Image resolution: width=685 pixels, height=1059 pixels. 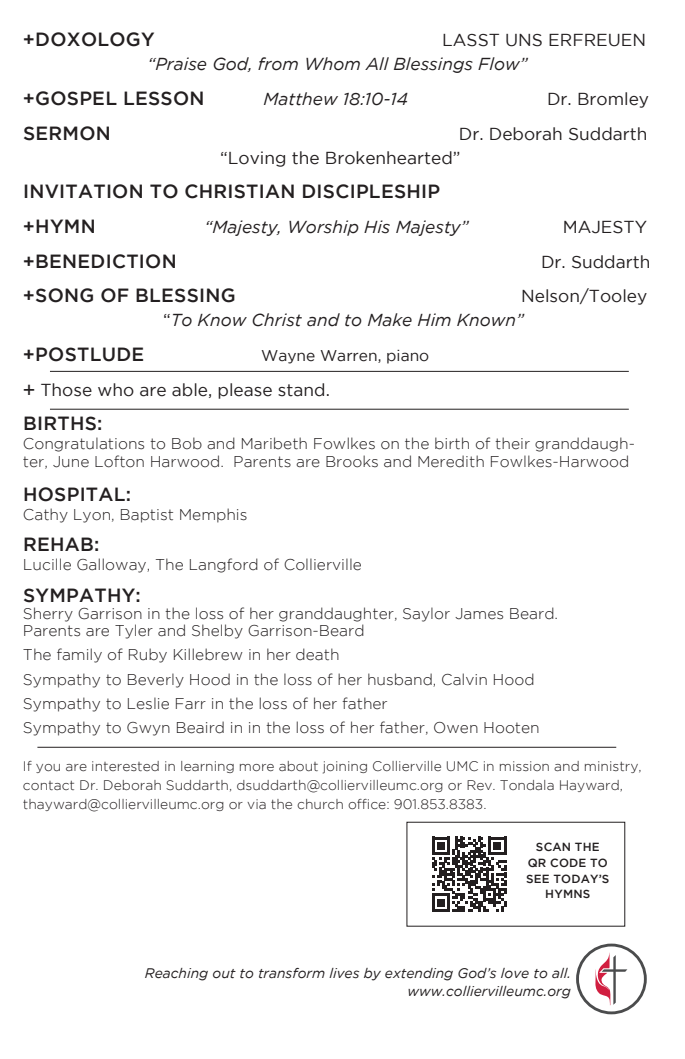 What do you see at coordinates (76, 98) in the document?
I see `GOSPEL` at bounding box center [76, 98].
